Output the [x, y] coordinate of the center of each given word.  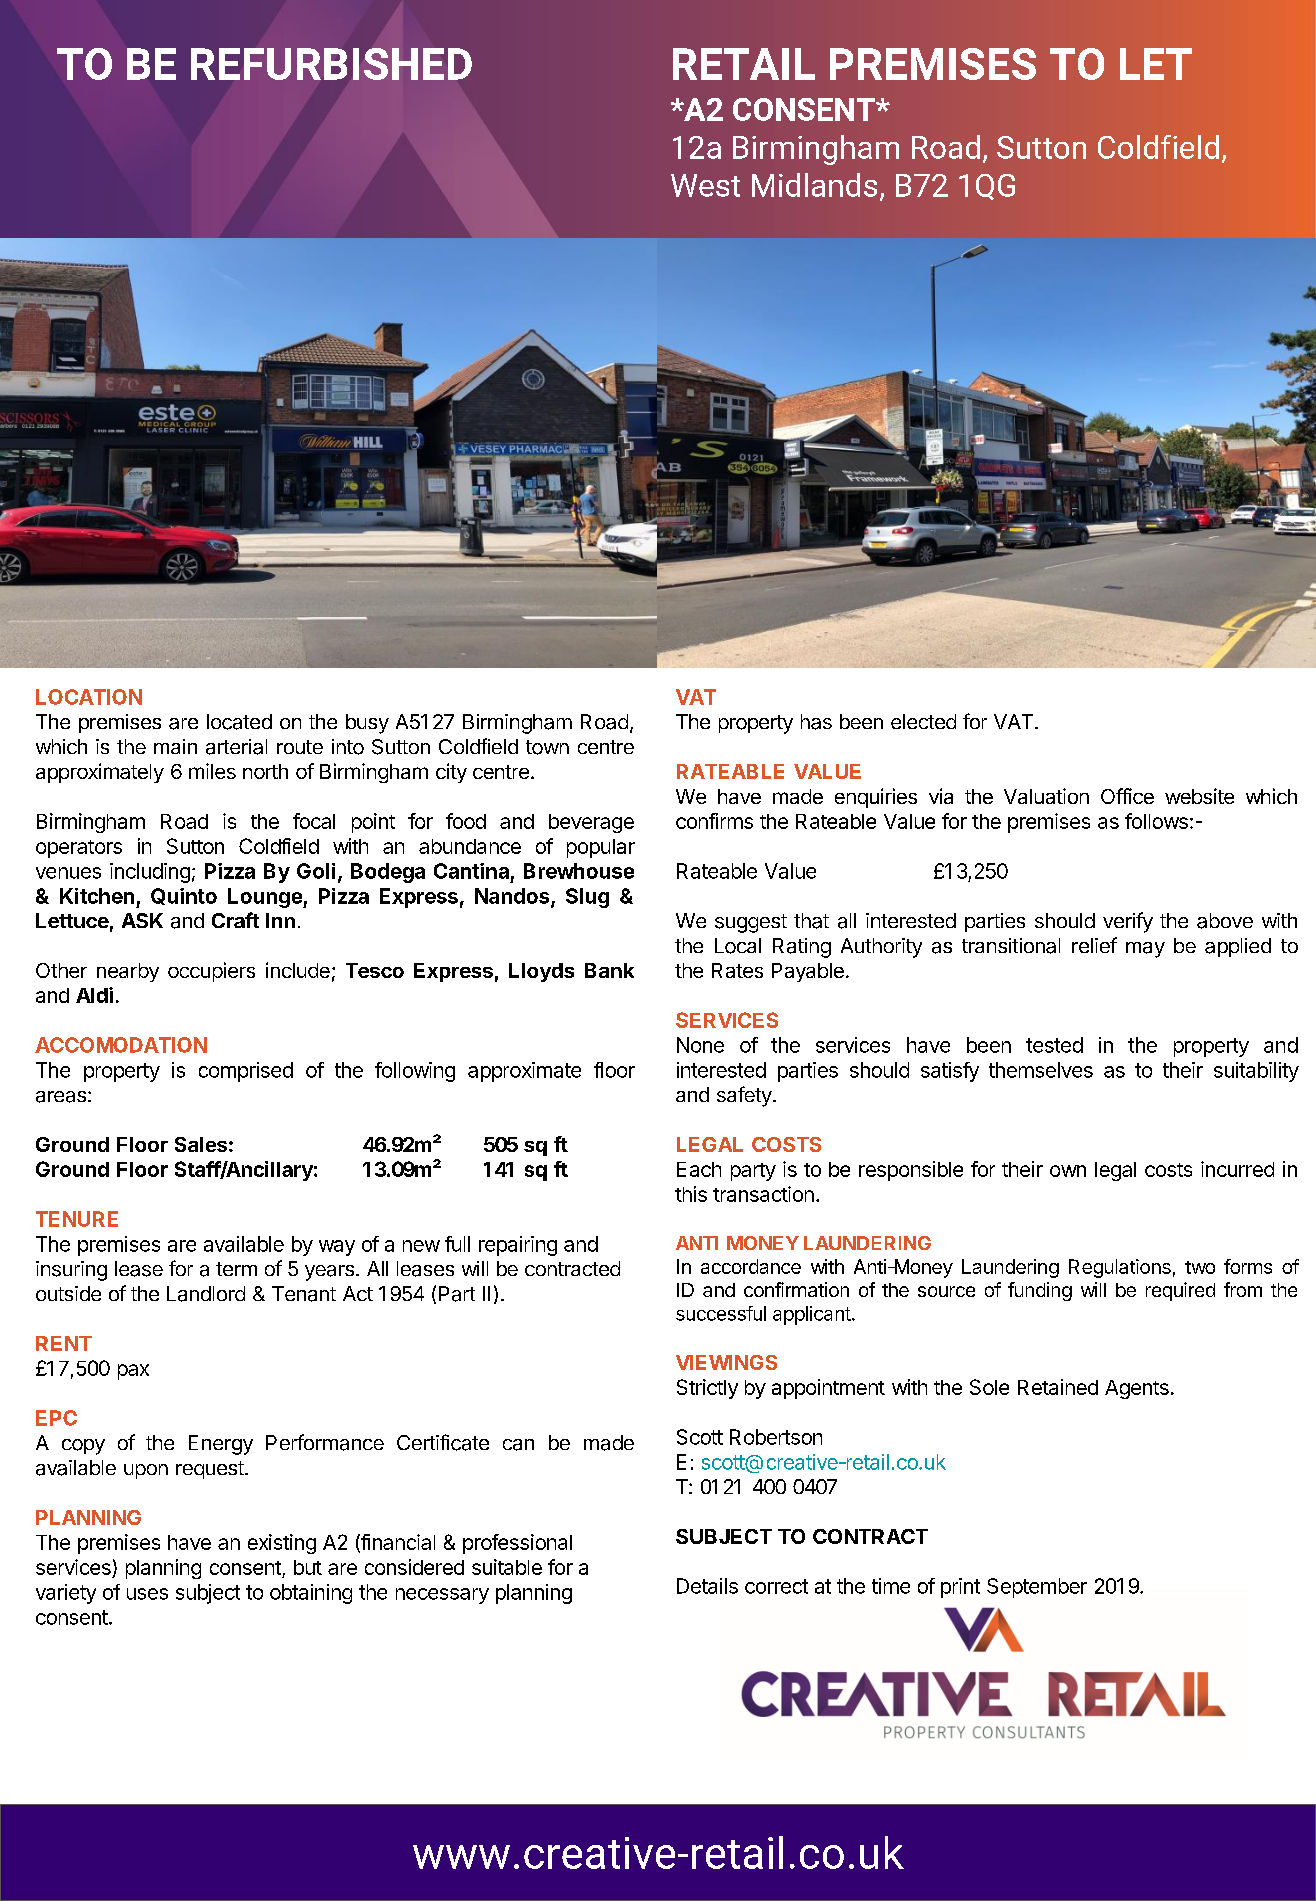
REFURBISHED [331, 64]
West [705, 185]
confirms [714, 821]
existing [282, 1544]
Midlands [814, 185]
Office [1127, 796]
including [150, 873]
